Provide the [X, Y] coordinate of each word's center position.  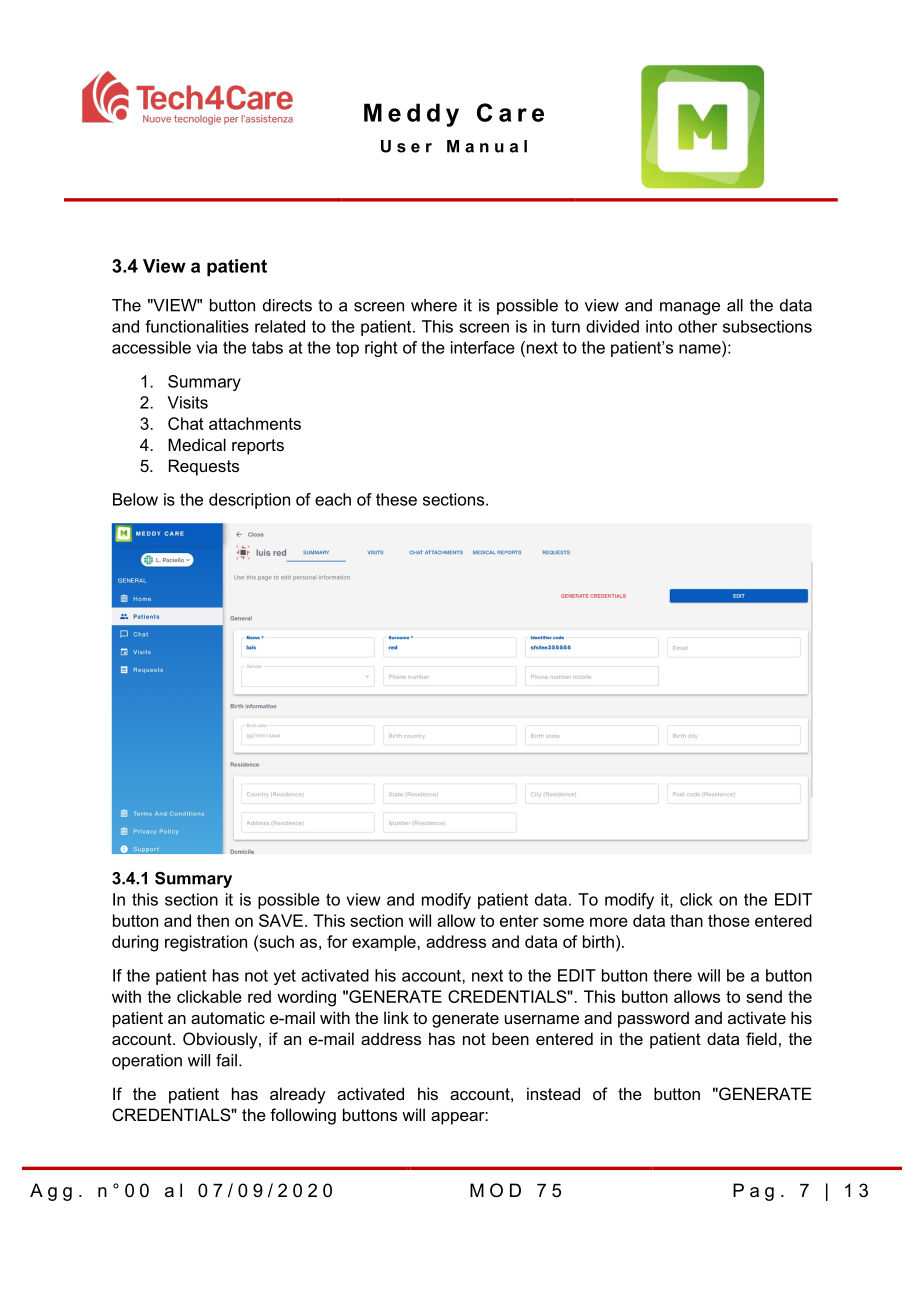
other [697, 326]
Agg [51, 1192]
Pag [753, 1192]
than [686, 920]
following [303, 1116]
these [396, 499]
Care [510, 112]
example [385, 943]
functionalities [197, 326]
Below [135, 499]
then [213, 920]
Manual [487, 146]
